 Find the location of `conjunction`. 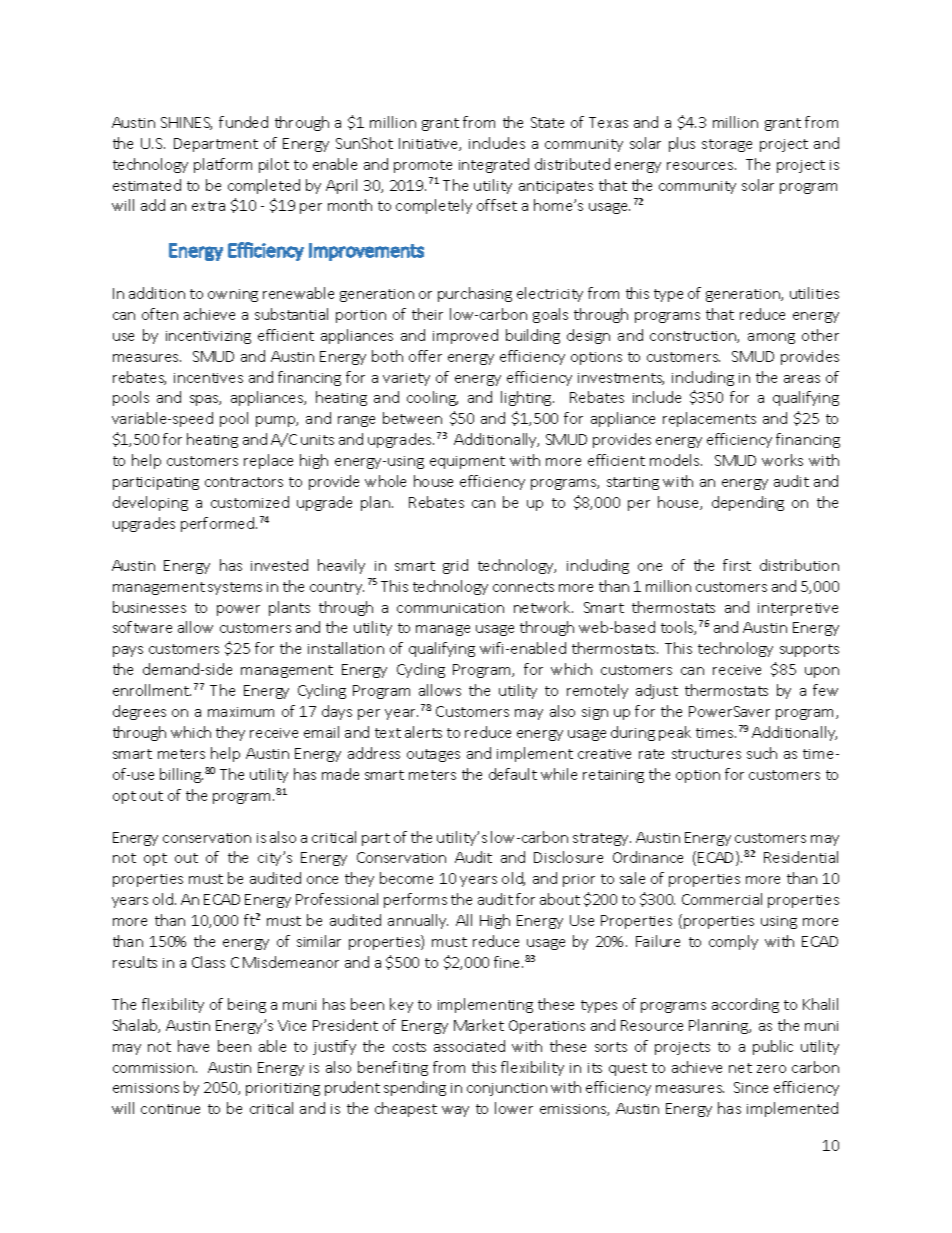

conjunction is located at coordinates (507, 1089).
